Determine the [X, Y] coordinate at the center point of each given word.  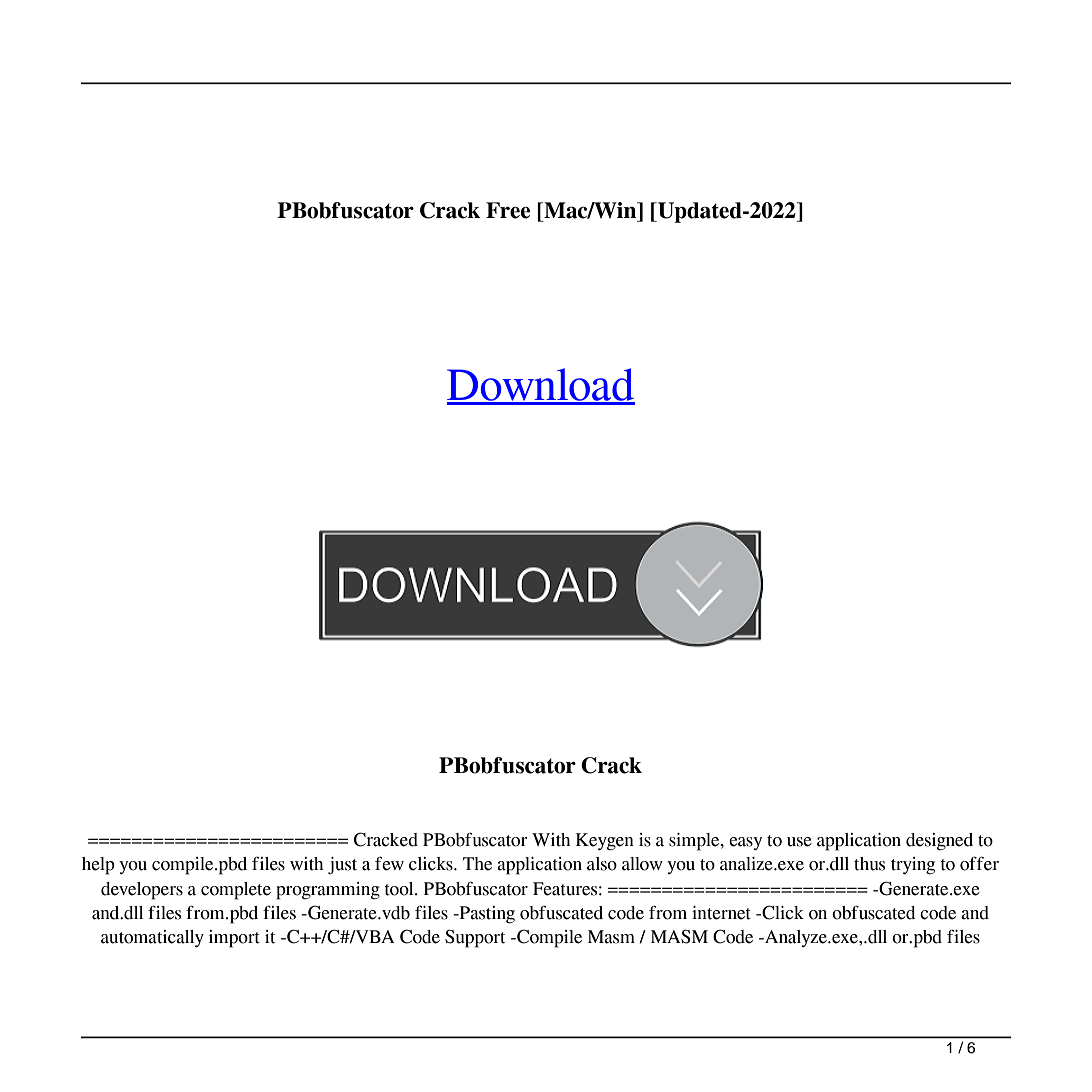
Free [508, 210]
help [98, 866]
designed [939, 842]
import [234, 939]
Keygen [605, 842]
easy [745, 843]
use [799, 842]
